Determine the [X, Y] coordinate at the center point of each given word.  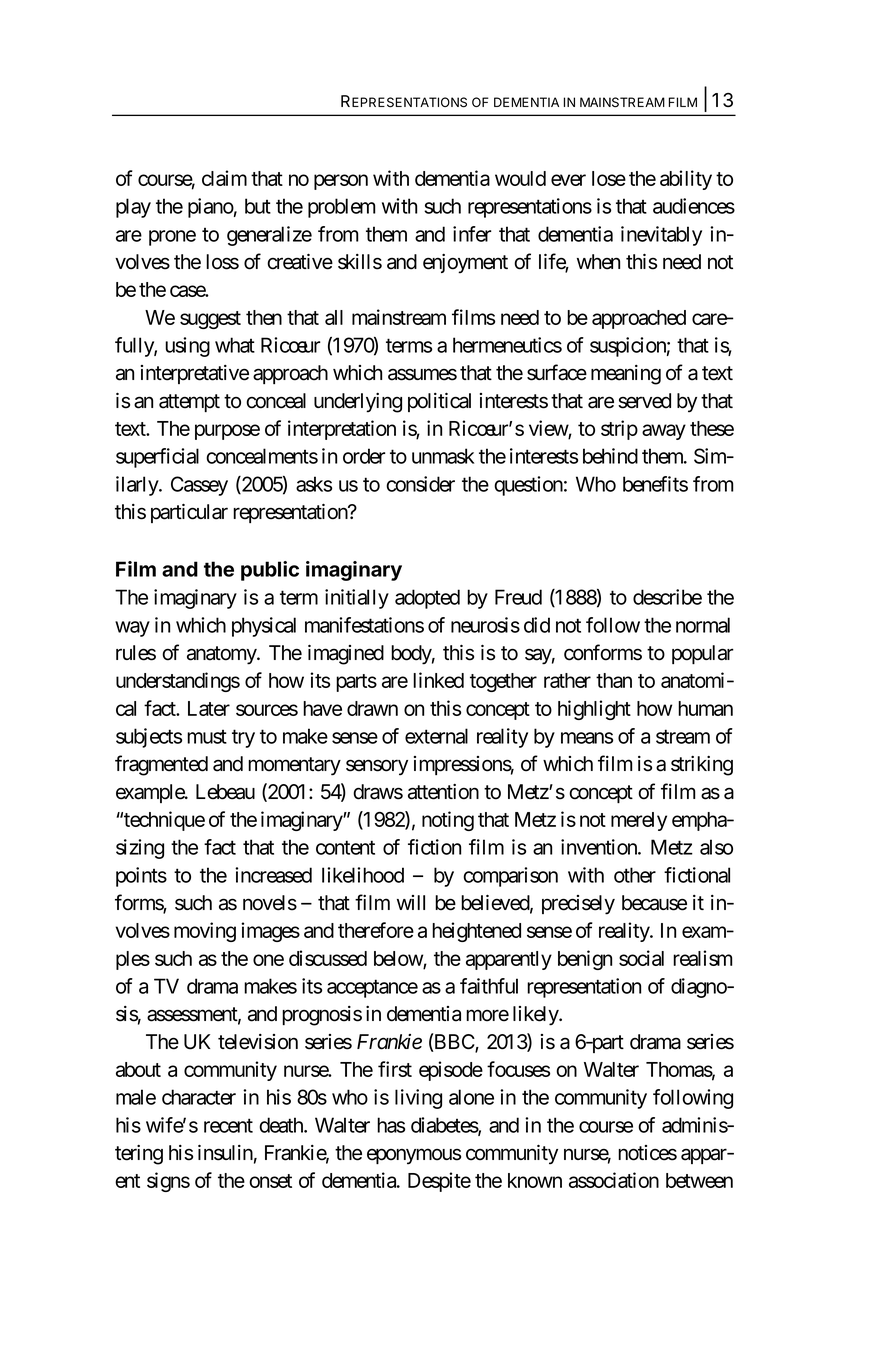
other [635, 875]
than [614, 680]
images [270, 932]
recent [228, 1125]
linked [438, 680]
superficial [157, 458]
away [664, 432]
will [411, 902]
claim [224, 178]
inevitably [661, 236]
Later [209, 708]
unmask [443, 456]
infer [472, 234]
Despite [439, 1182]
